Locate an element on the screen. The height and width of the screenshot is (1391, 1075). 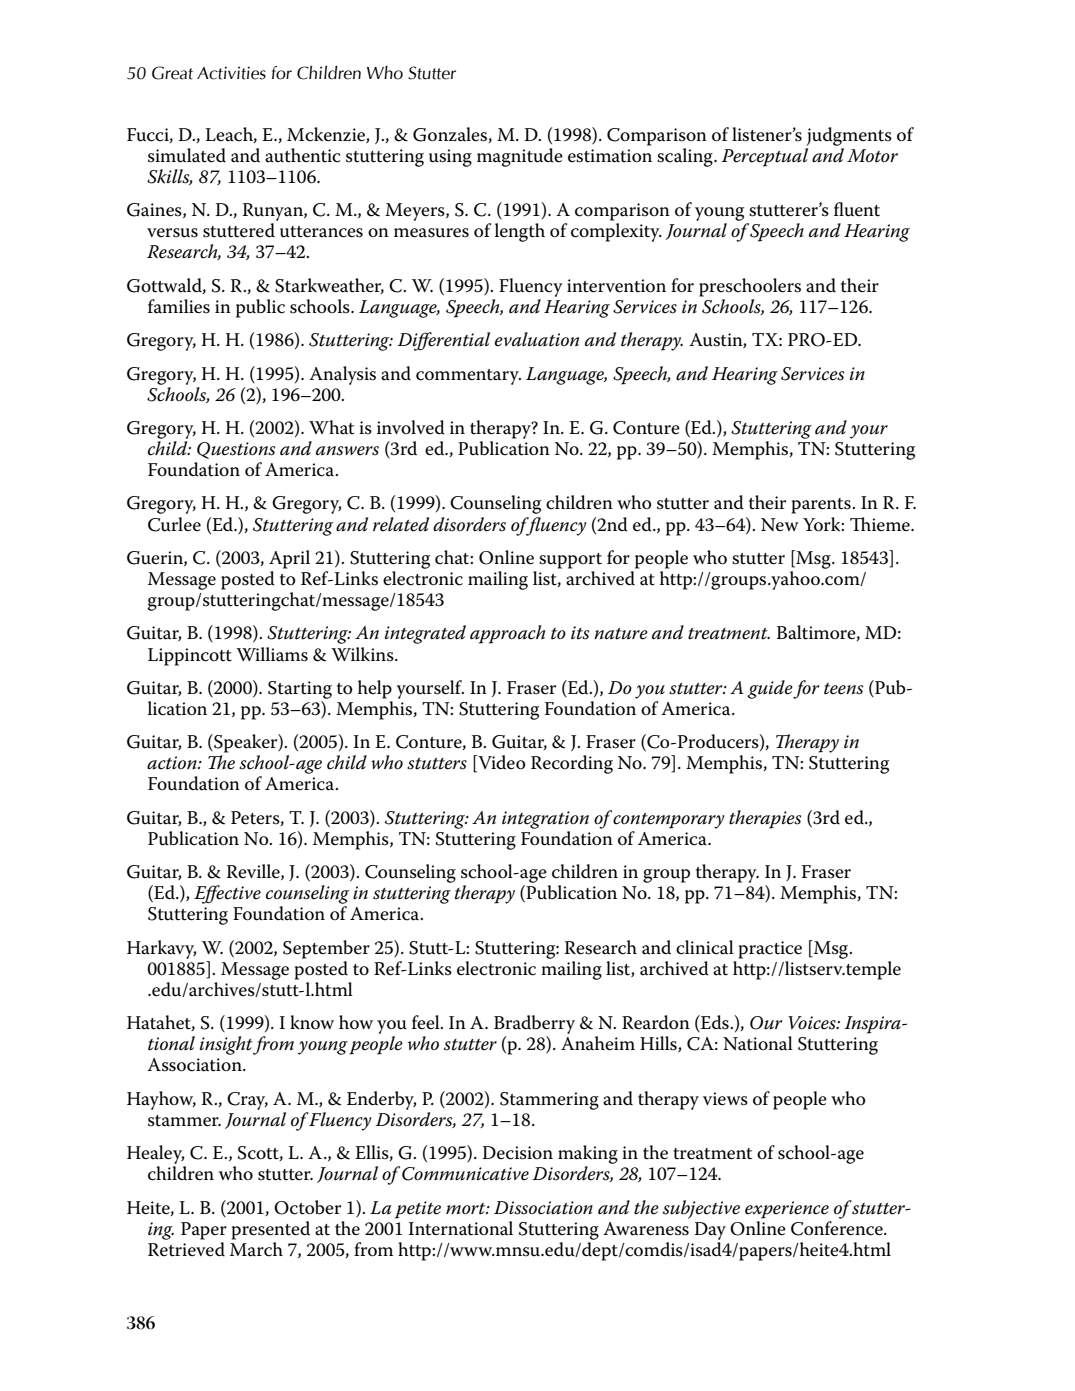
April is located at coordinates (289, 559).
